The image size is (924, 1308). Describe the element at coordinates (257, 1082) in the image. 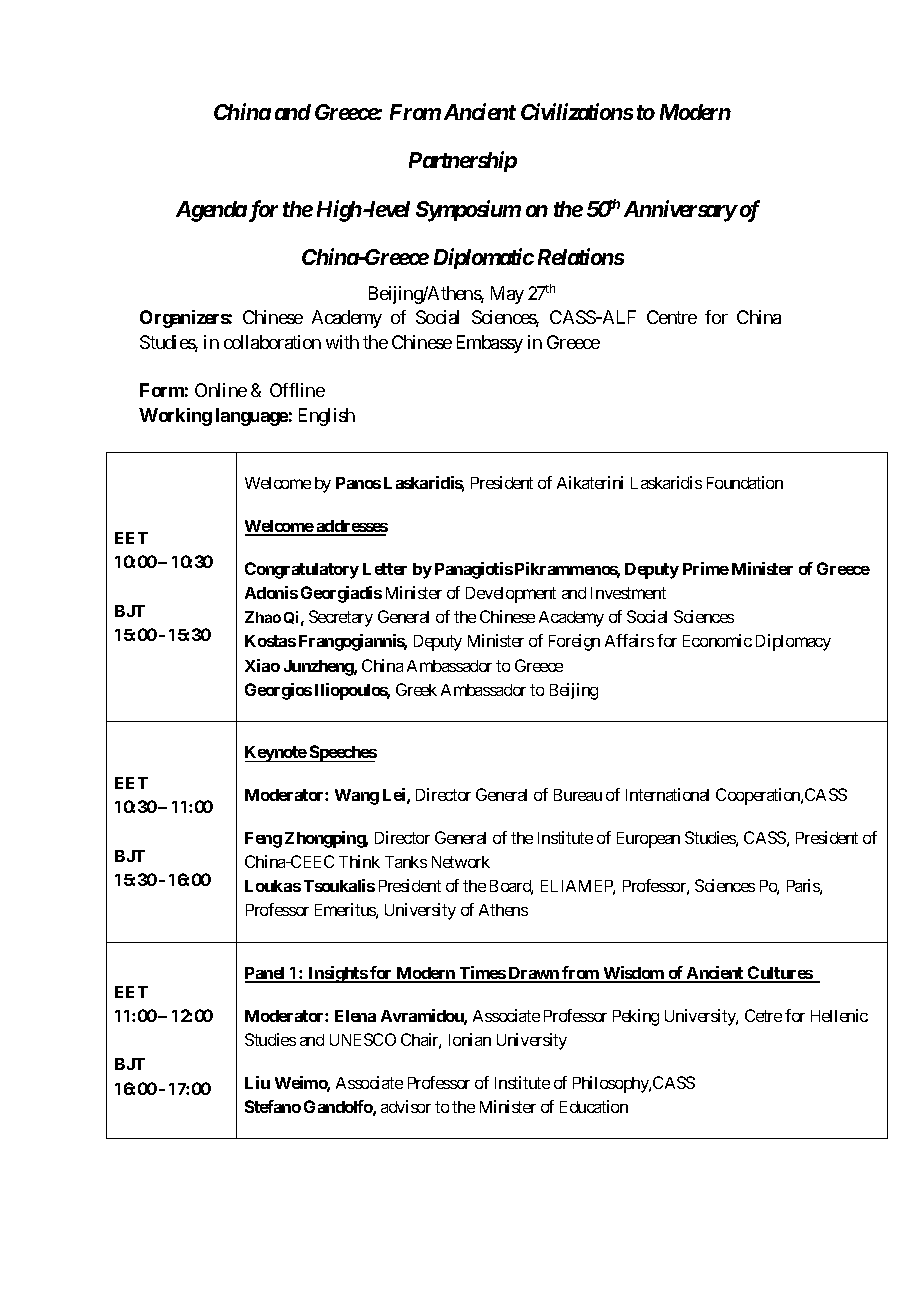

I see `Liu` at that location.
